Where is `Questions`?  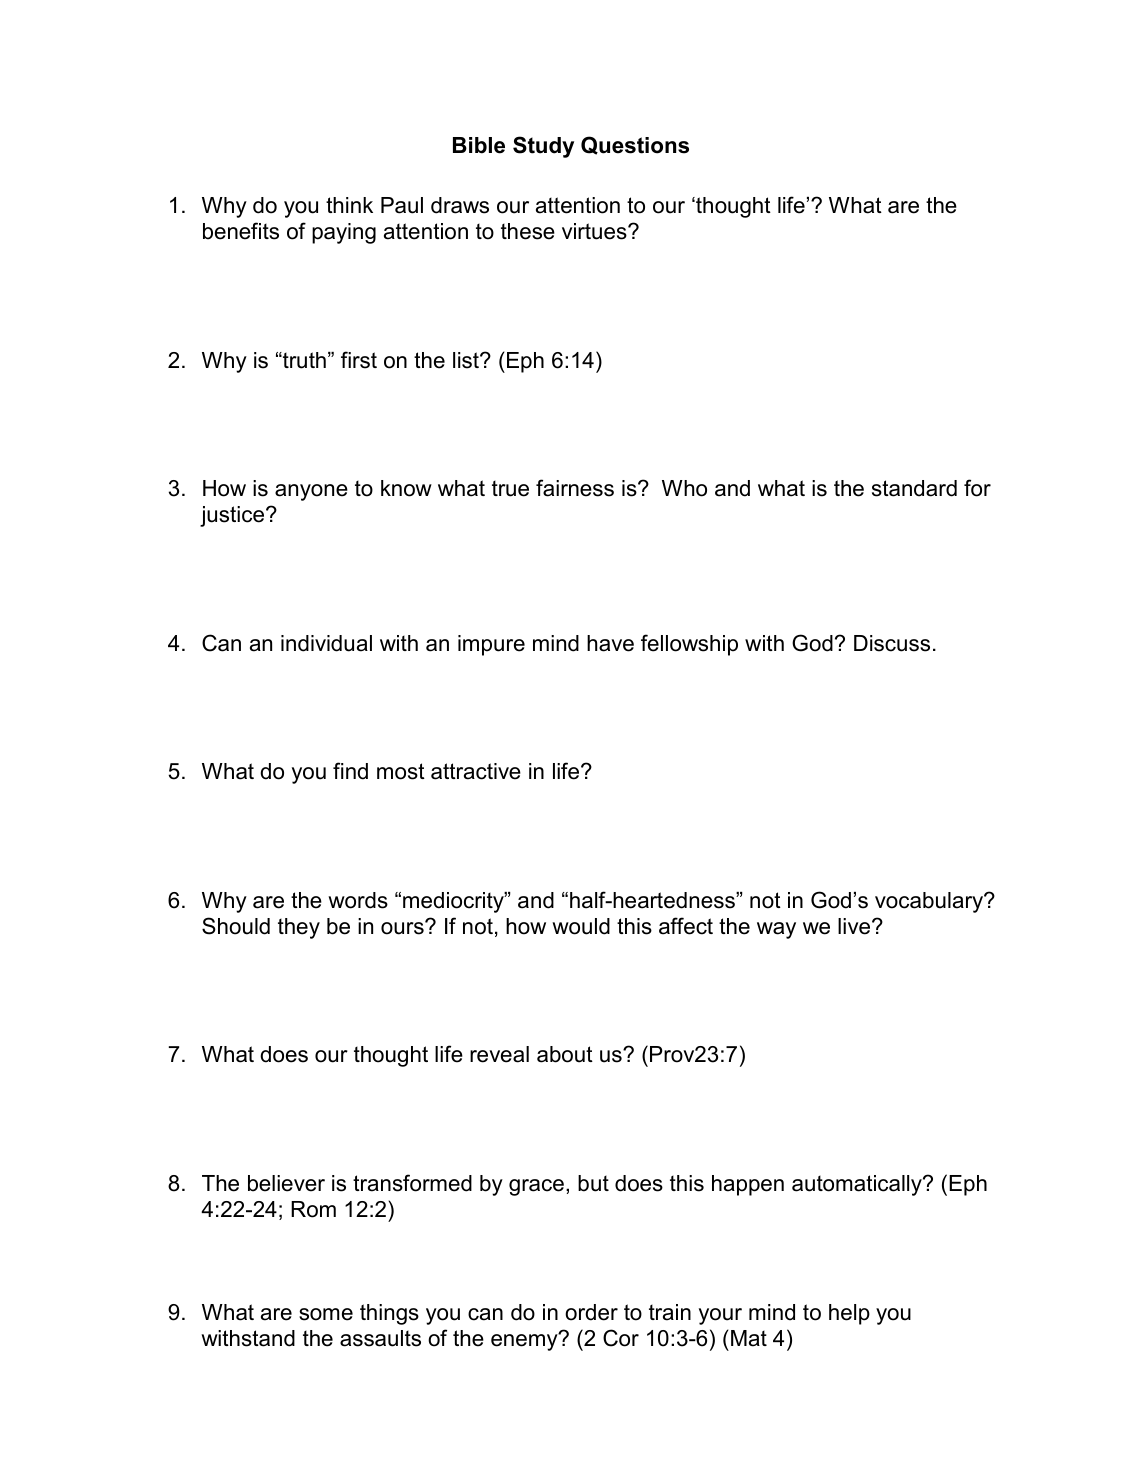 Questions is located at coordinates (635, 145).
